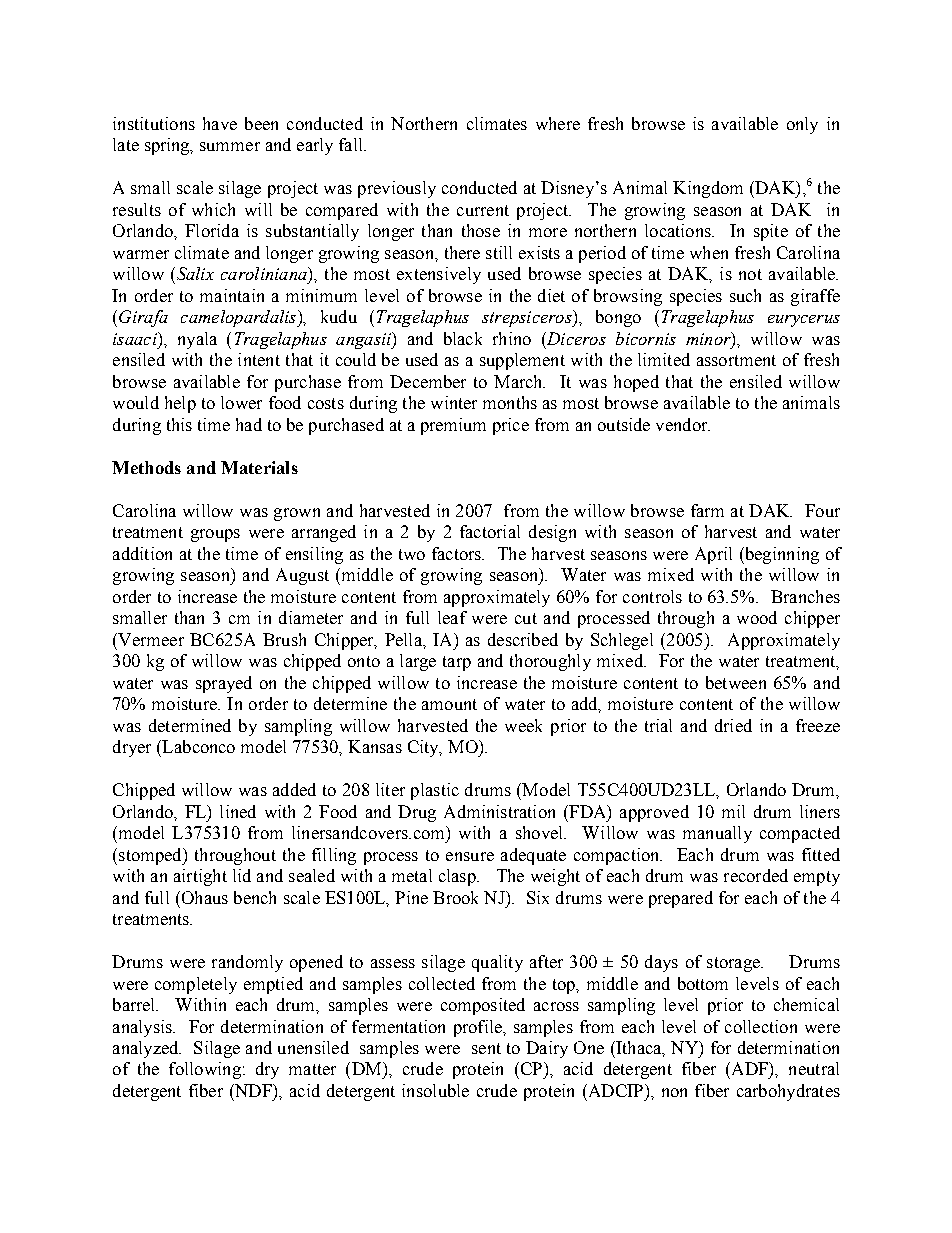 The width and height of the screenshot is (952, 1233). Describe the element at coordinates (424, 748) in the screenshot. I see `City` at that location.
